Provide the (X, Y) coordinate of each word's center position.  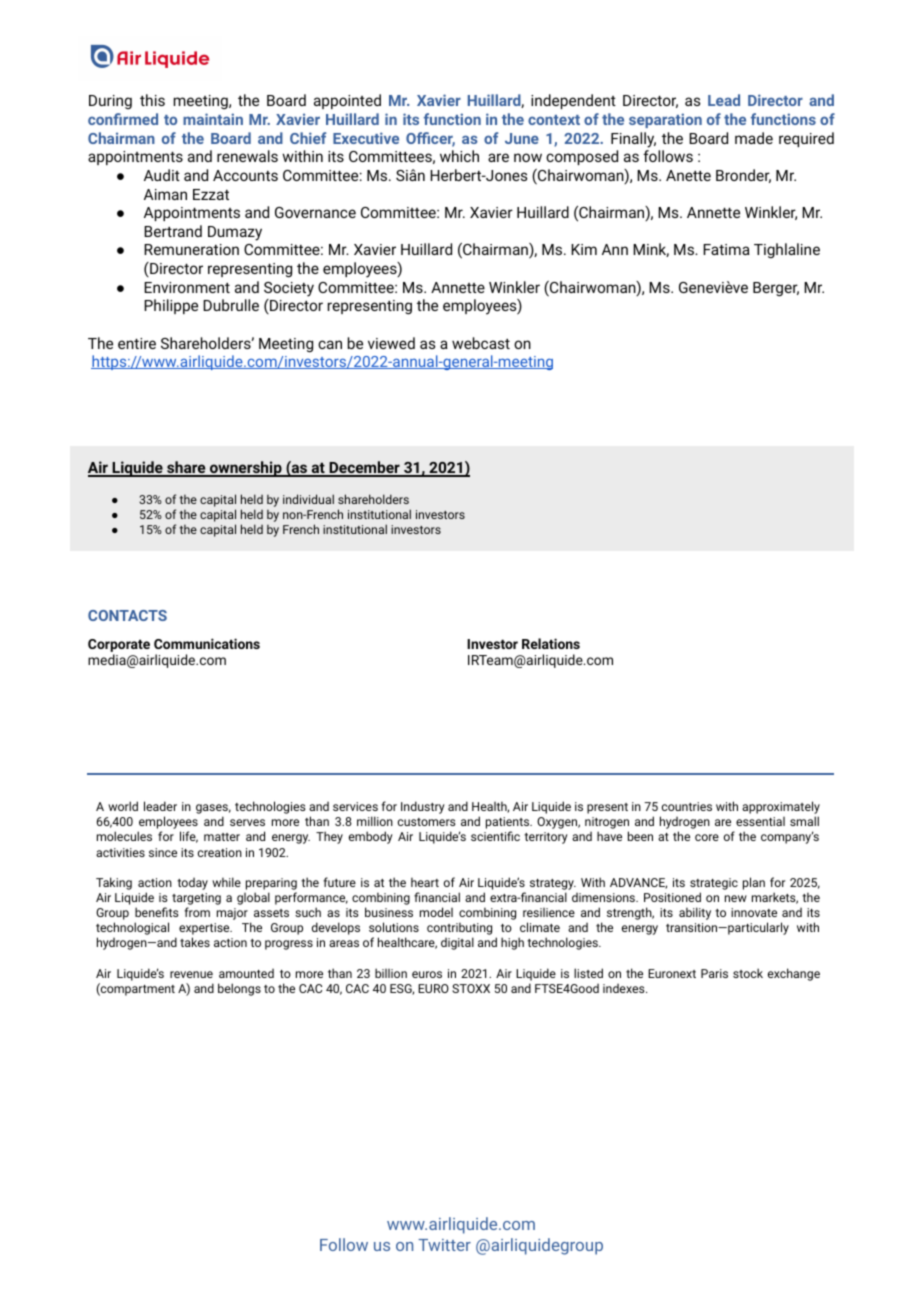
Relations (551, 643)
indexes (625, 988)
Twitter (444, 1245)
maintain (213, 119)
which (459, 156)
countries (687, 806)
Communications (207, 643)
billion (391, 973)
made (754, 138)
